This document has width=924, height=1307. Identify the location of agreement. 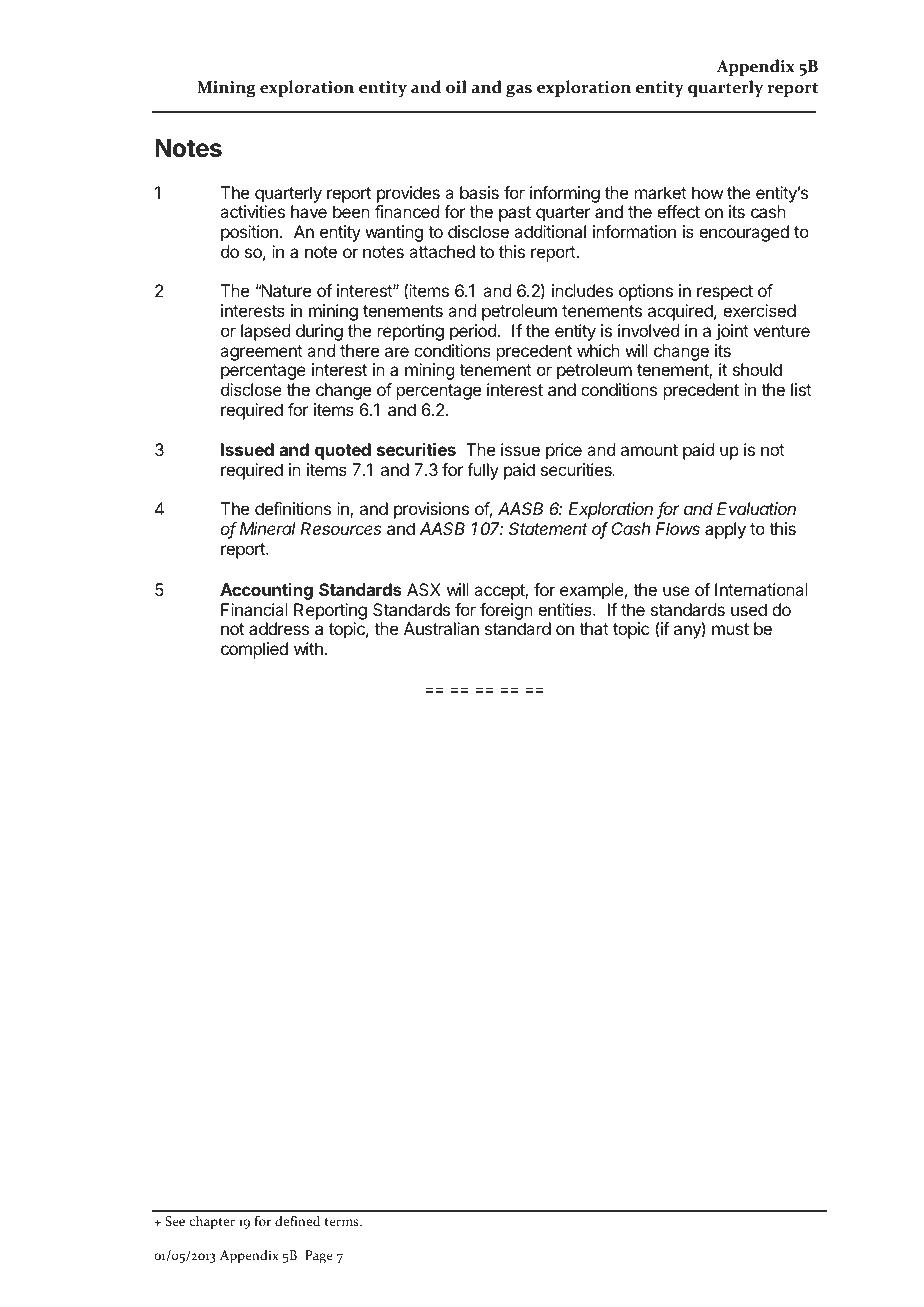
(261, 353).
